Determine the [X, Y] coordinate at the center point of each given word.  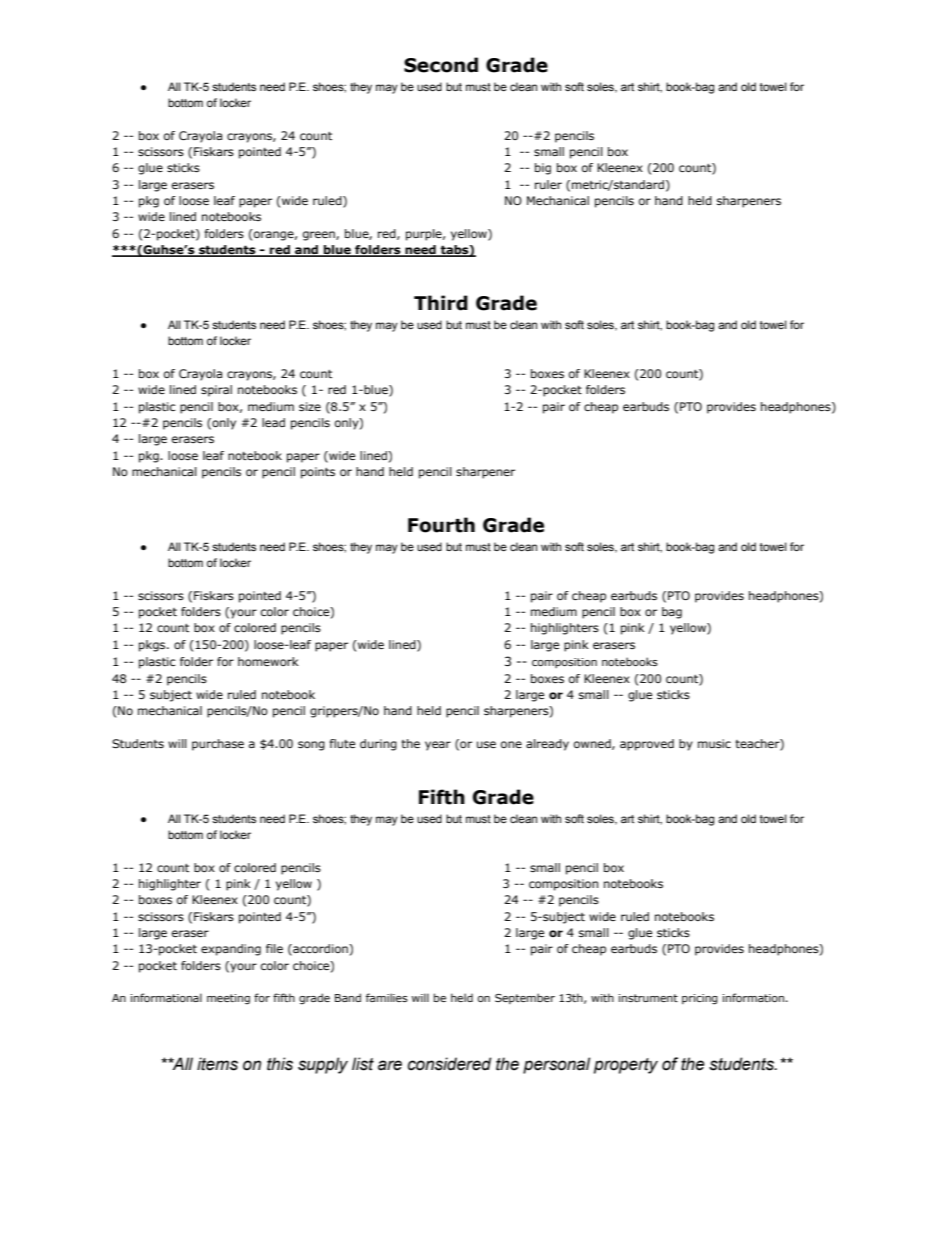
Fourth [441, 525]
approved [647, 745]
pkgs [153, 646]
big [543, 169]
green [320, 236]
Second [441, 65]
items [217, 1064]
